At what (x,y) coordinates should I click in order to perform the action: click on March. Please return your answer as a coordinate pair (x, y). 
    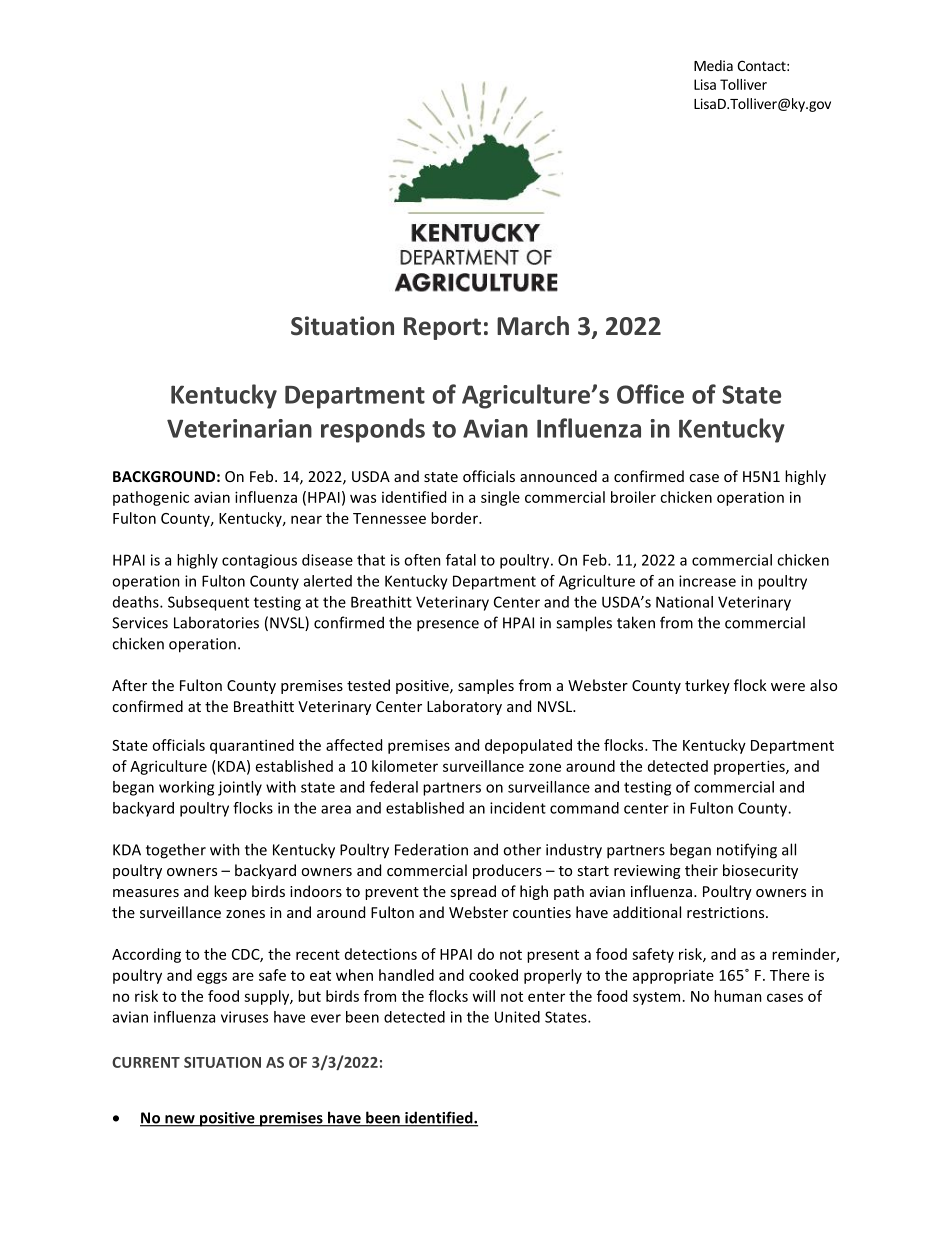
    Looking at the image, I should click on (533, 326).
